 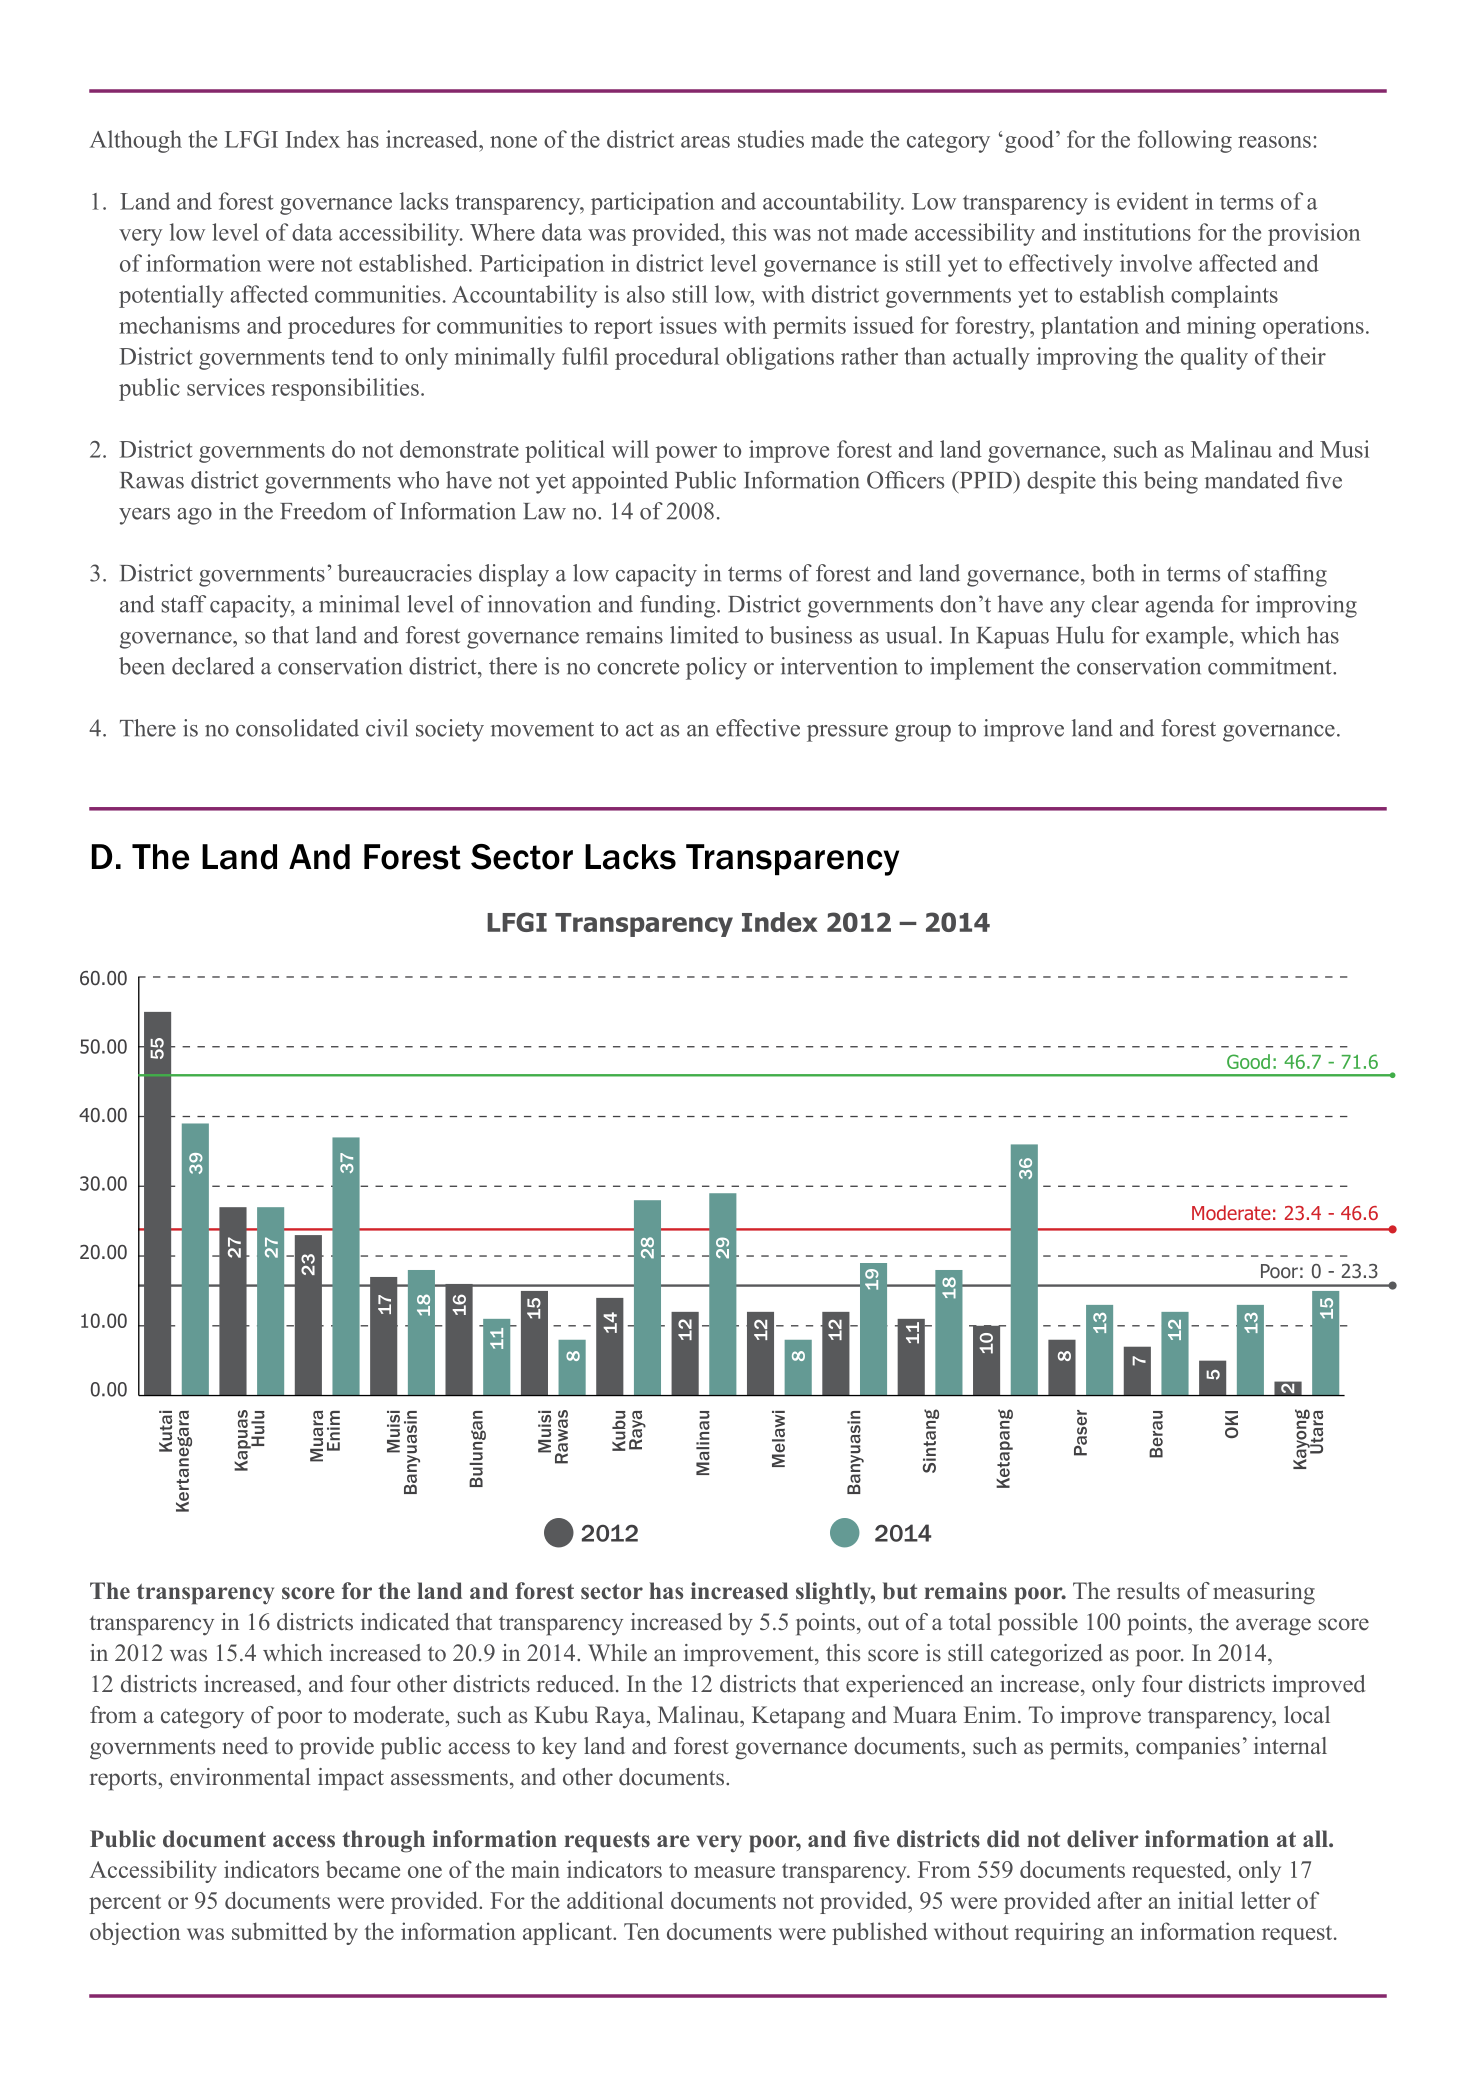 I want to click on measure, so click(x=734, y=1872).
